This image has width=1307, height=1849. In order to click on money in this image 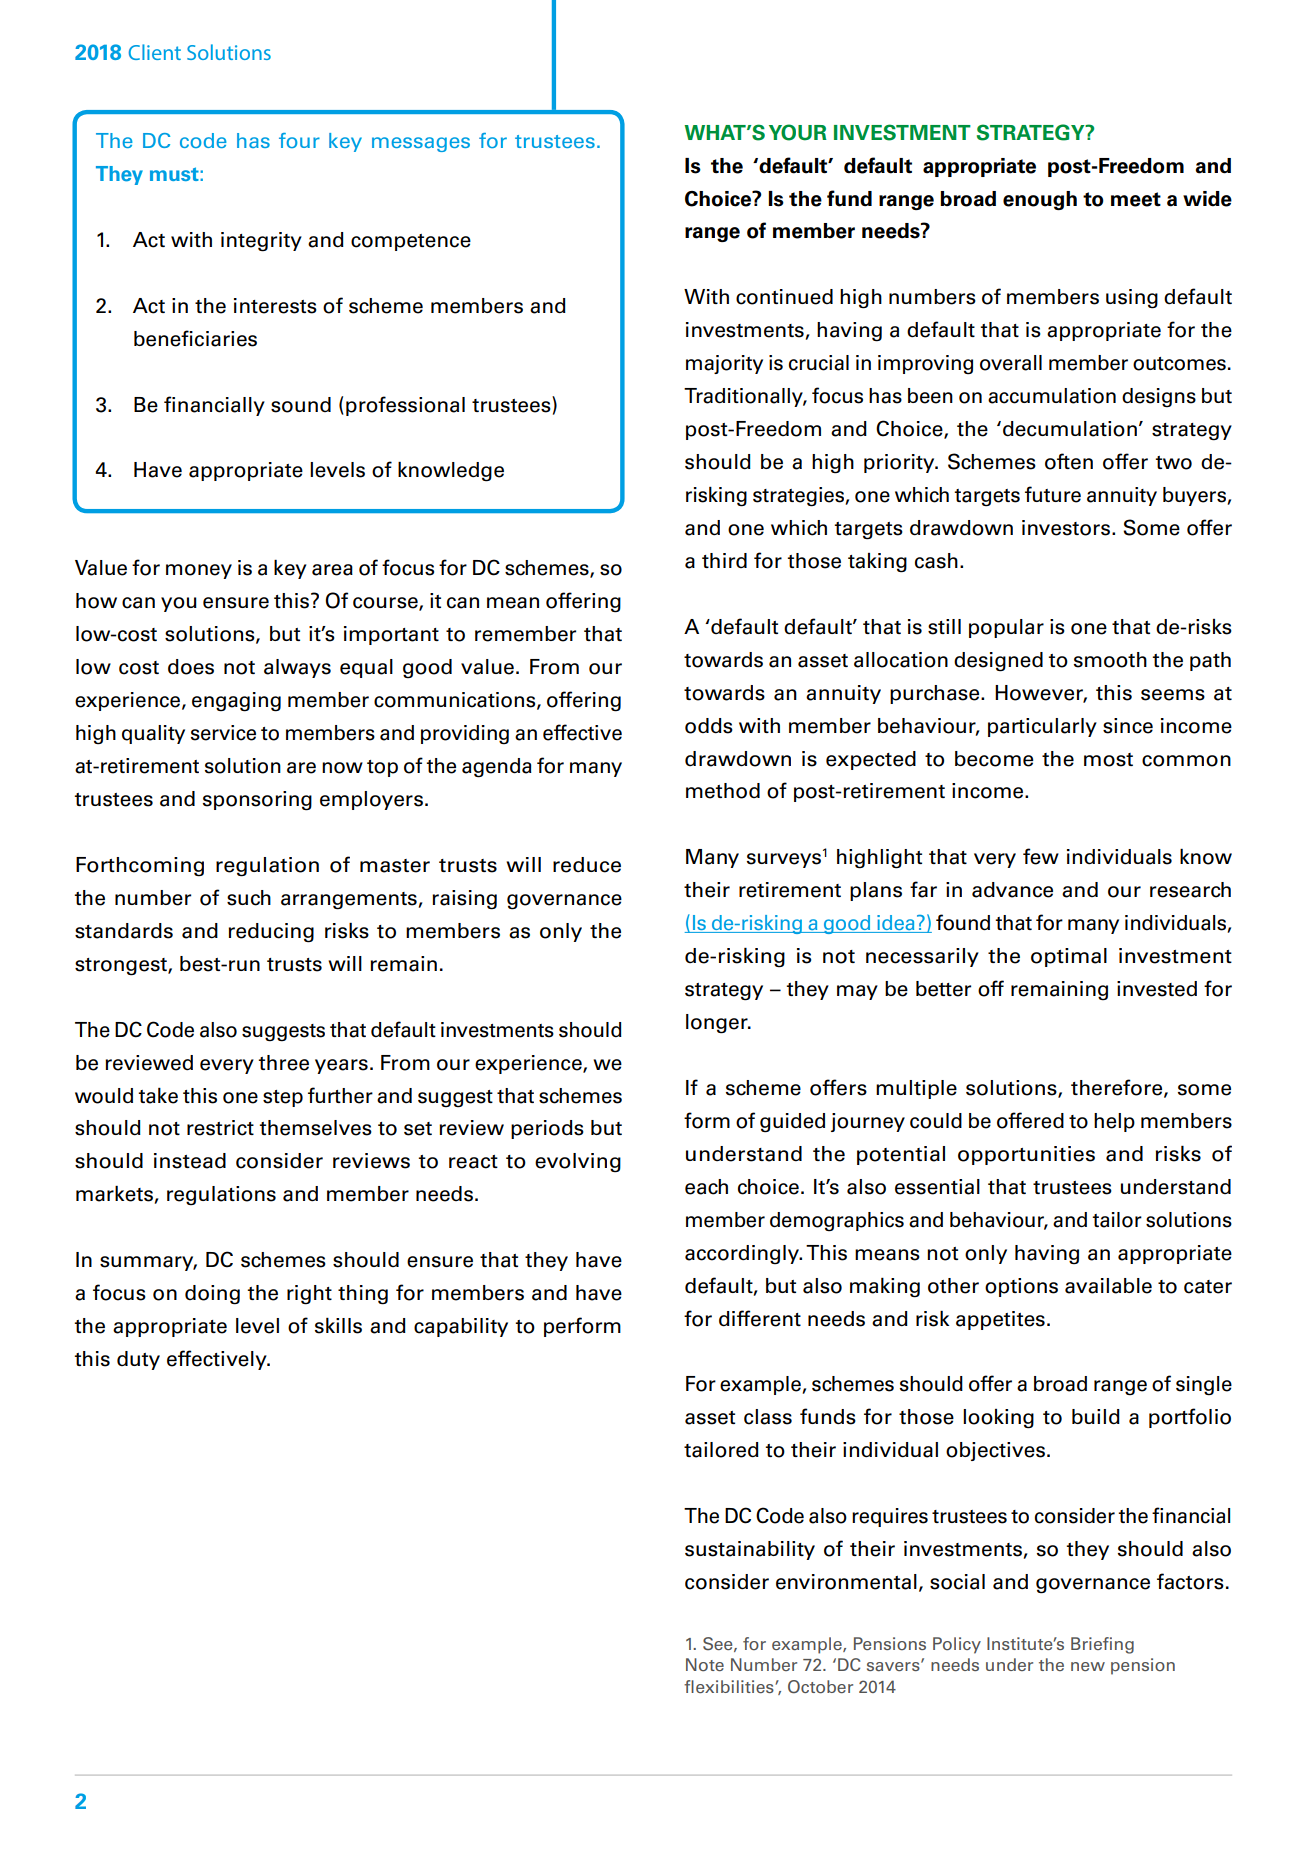, I will do `click(199, 571)`.
